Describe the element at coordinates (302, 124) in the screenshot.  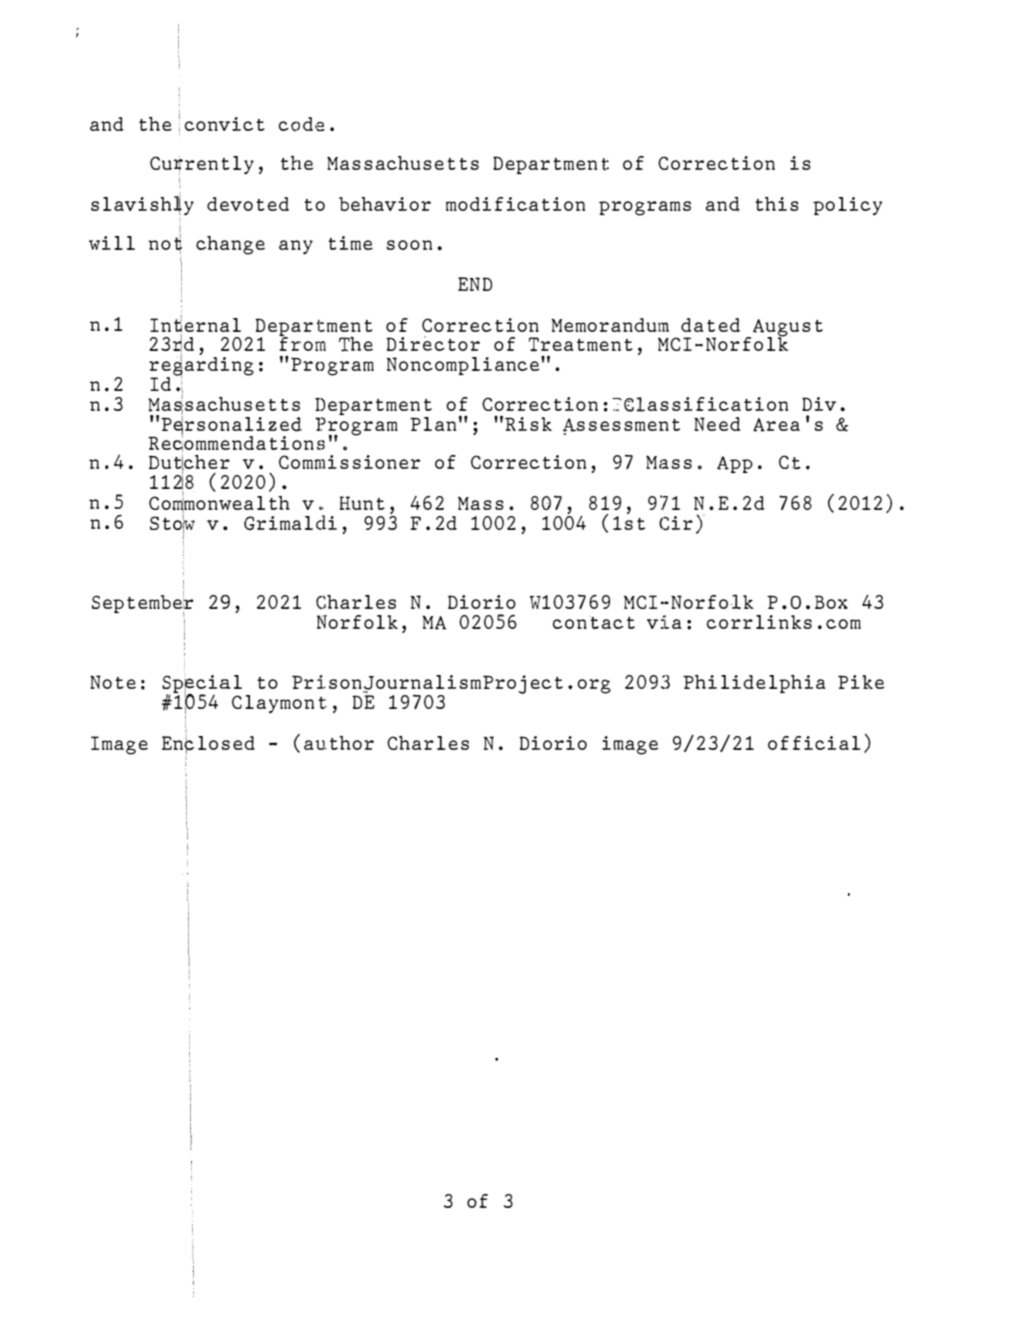
I see `code` at that location.
